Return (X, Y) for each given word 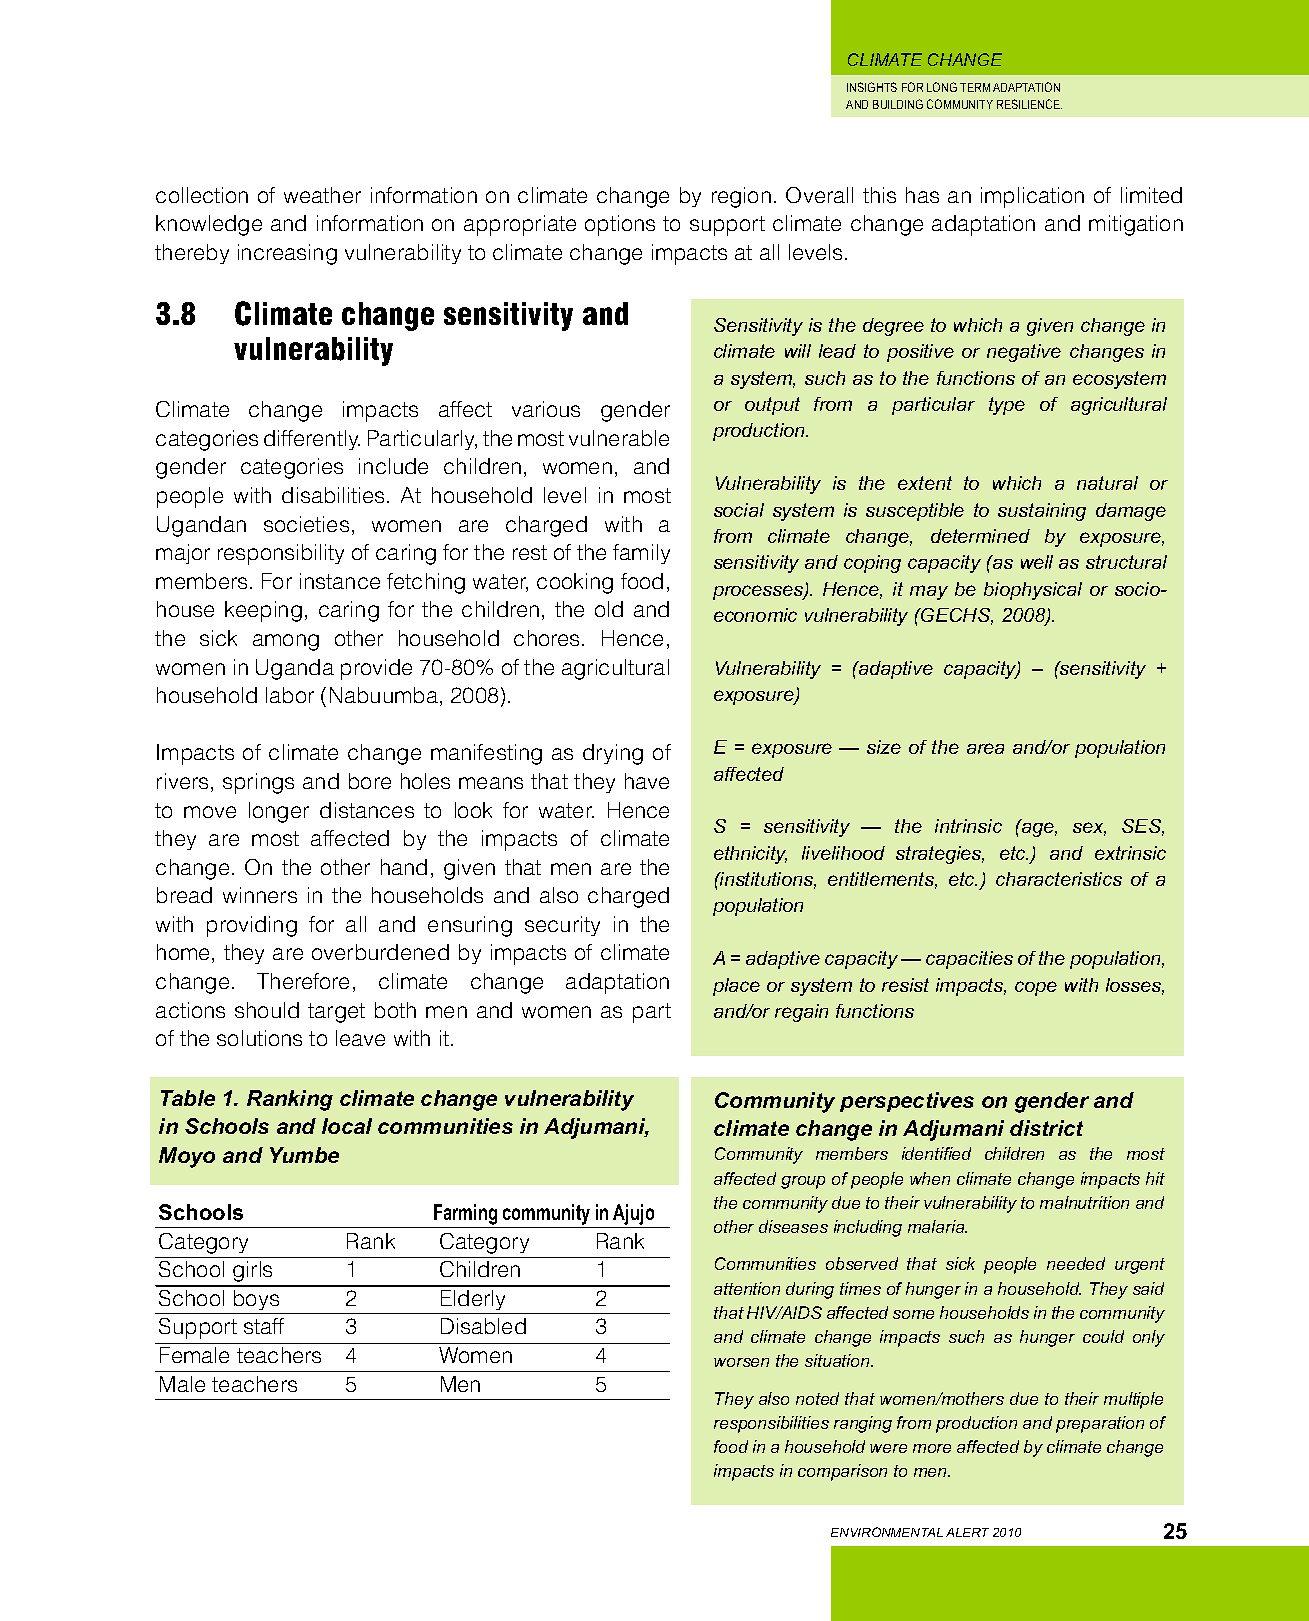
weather (322, 195)
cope (1036, 988)
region (741, 197)
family (641, 554)
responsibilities (771, 1424)
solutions (259, 1038)
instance (340, 581)
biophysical (1033, 591)
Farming (466, 1216)
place (736, 987)
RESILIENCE (1029, 104)
